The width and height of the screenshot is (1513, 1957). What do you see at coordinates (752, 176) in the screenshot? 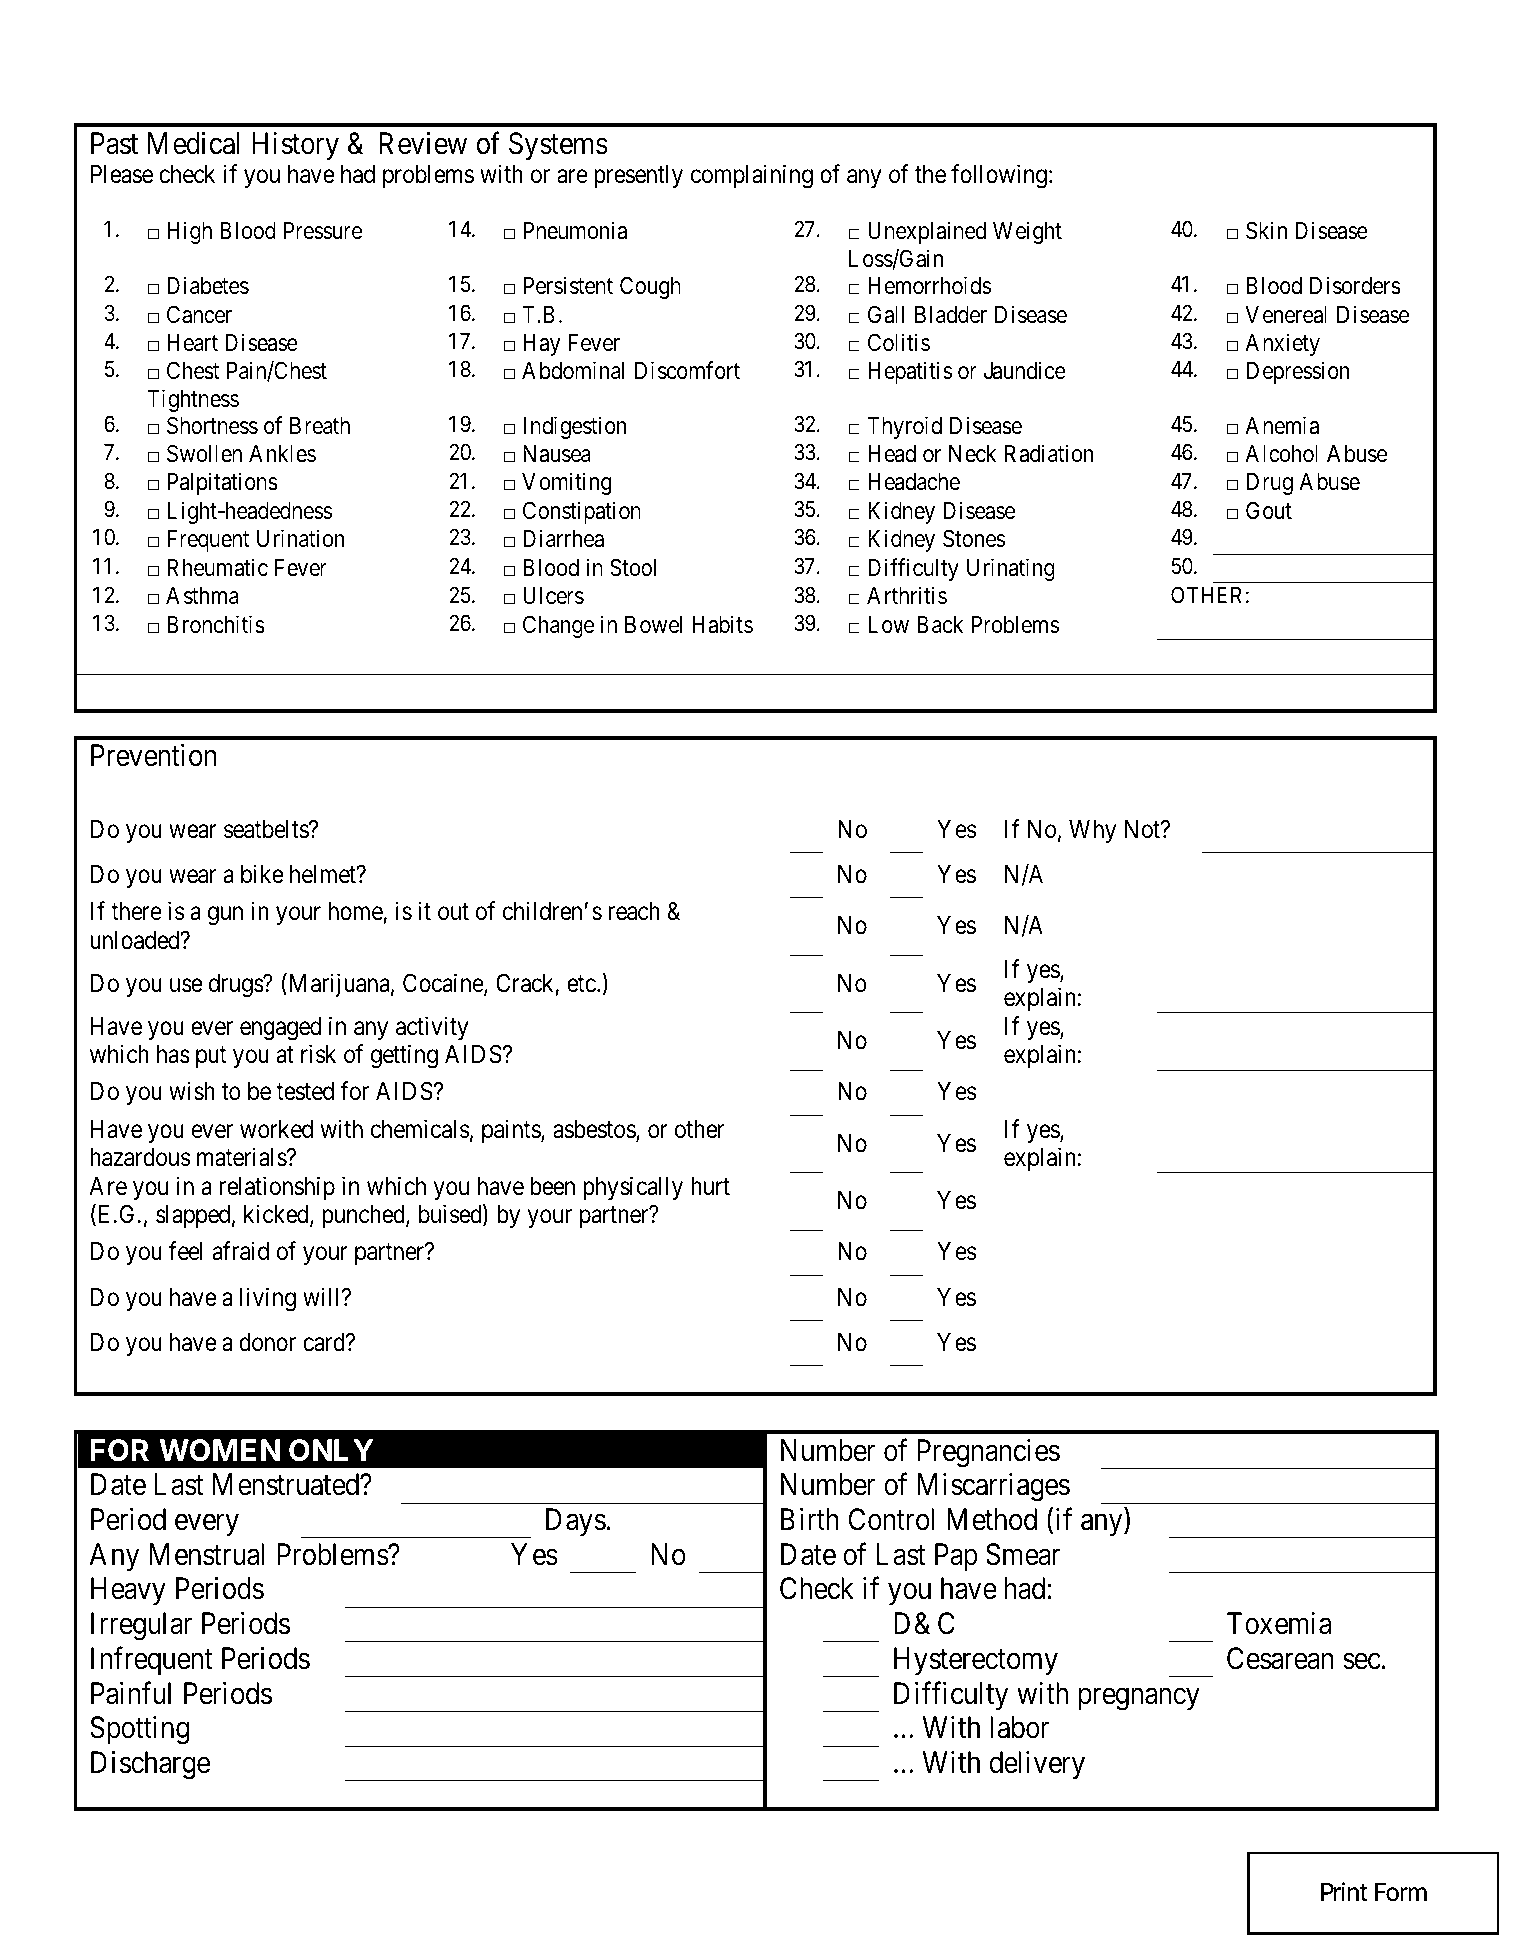
I see `complaining` at bounding box center [752, 176].
